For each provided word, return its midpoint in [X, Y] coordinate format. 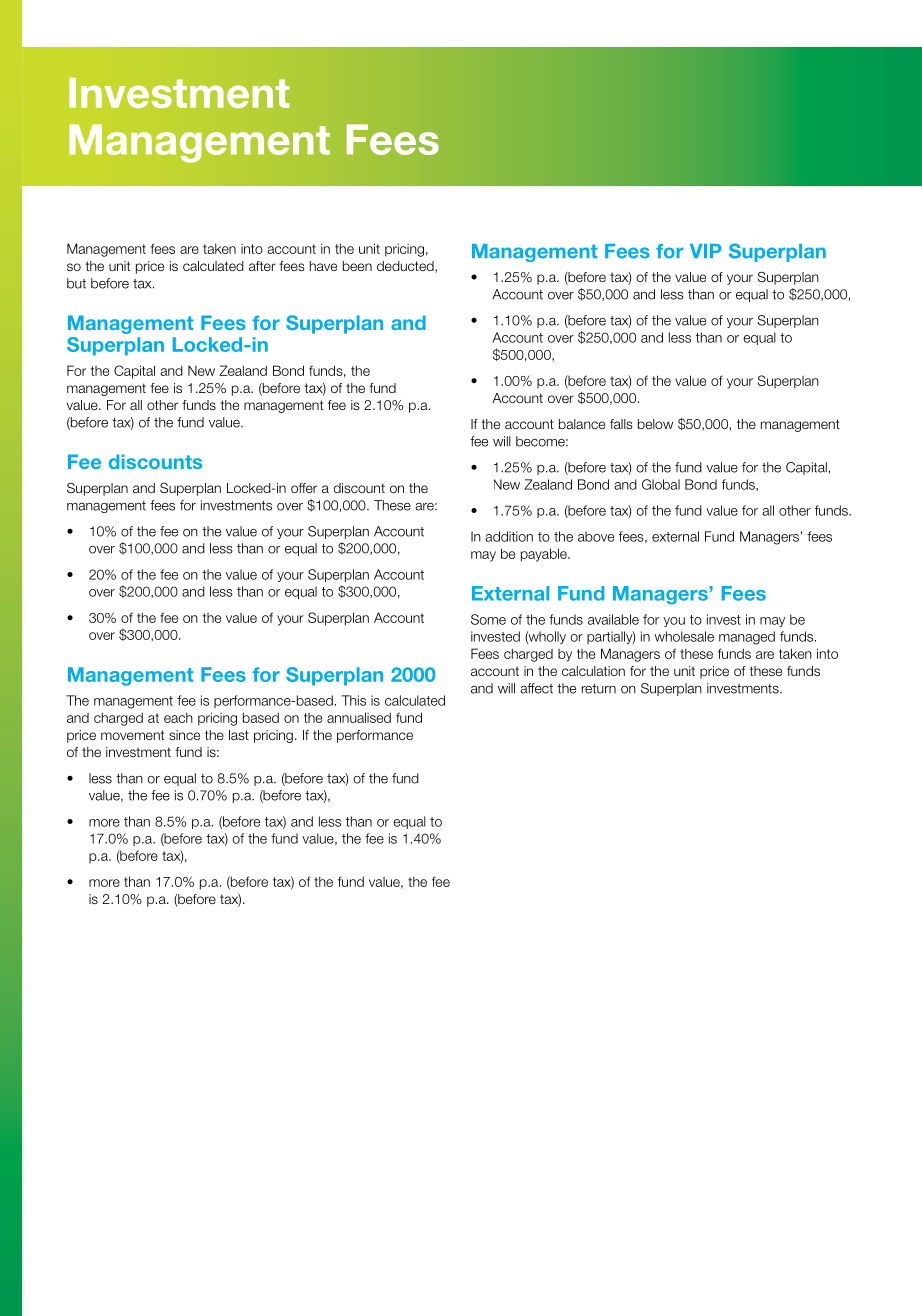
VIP [706, 251]
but [76, 283]
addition [509, 536]
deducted [406, 267]
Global [661, 484]
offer [304, 488]
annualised [359, 717]
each [178, 717]
